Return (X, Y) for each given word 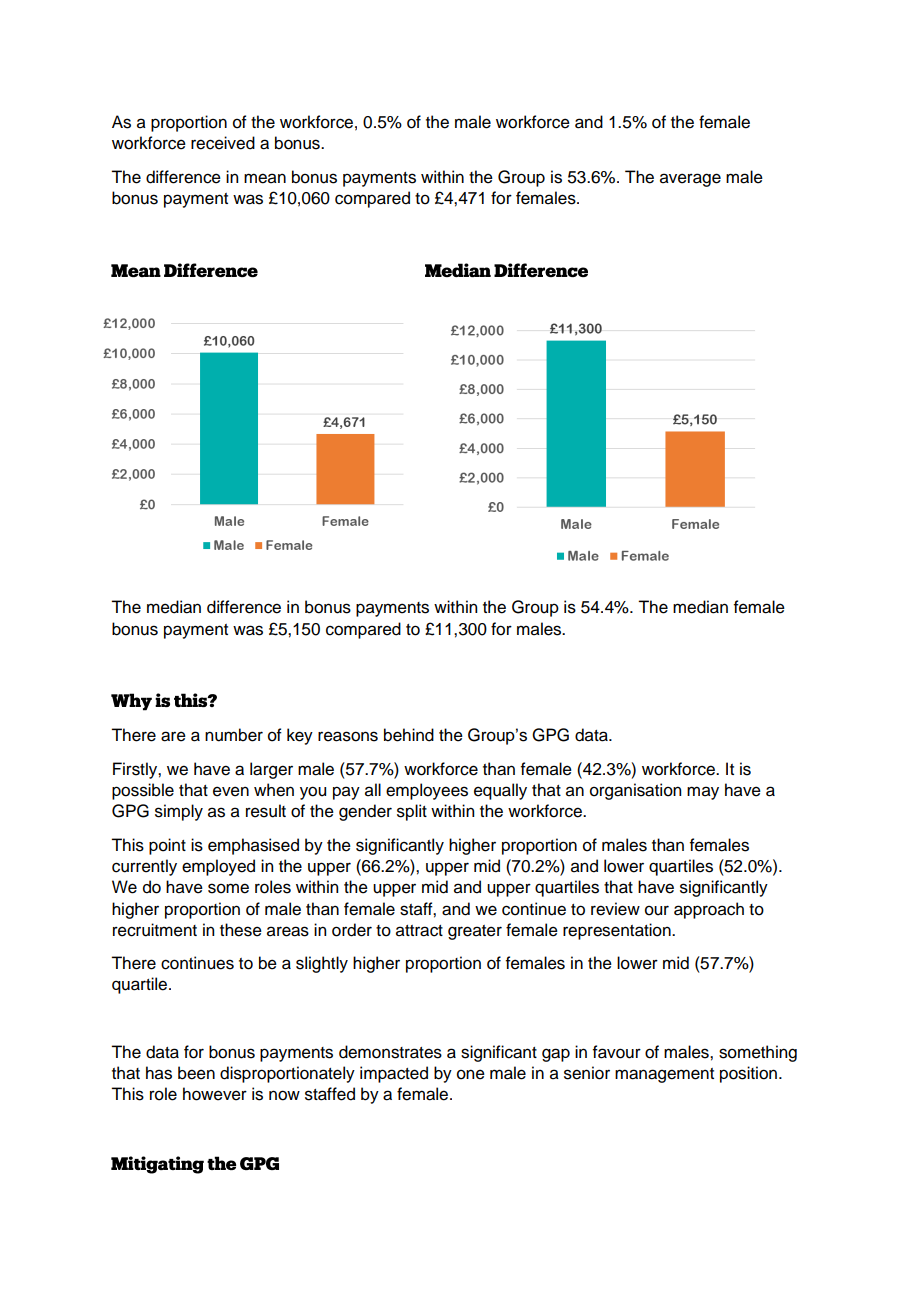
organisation (635, 791)
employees (427, 791)
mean (265, 178)
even (231, 791)
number (234, 735)
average (690, 180)
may (703, 793)
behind (409, 735)
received (223, 143)
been (196, 1073)
